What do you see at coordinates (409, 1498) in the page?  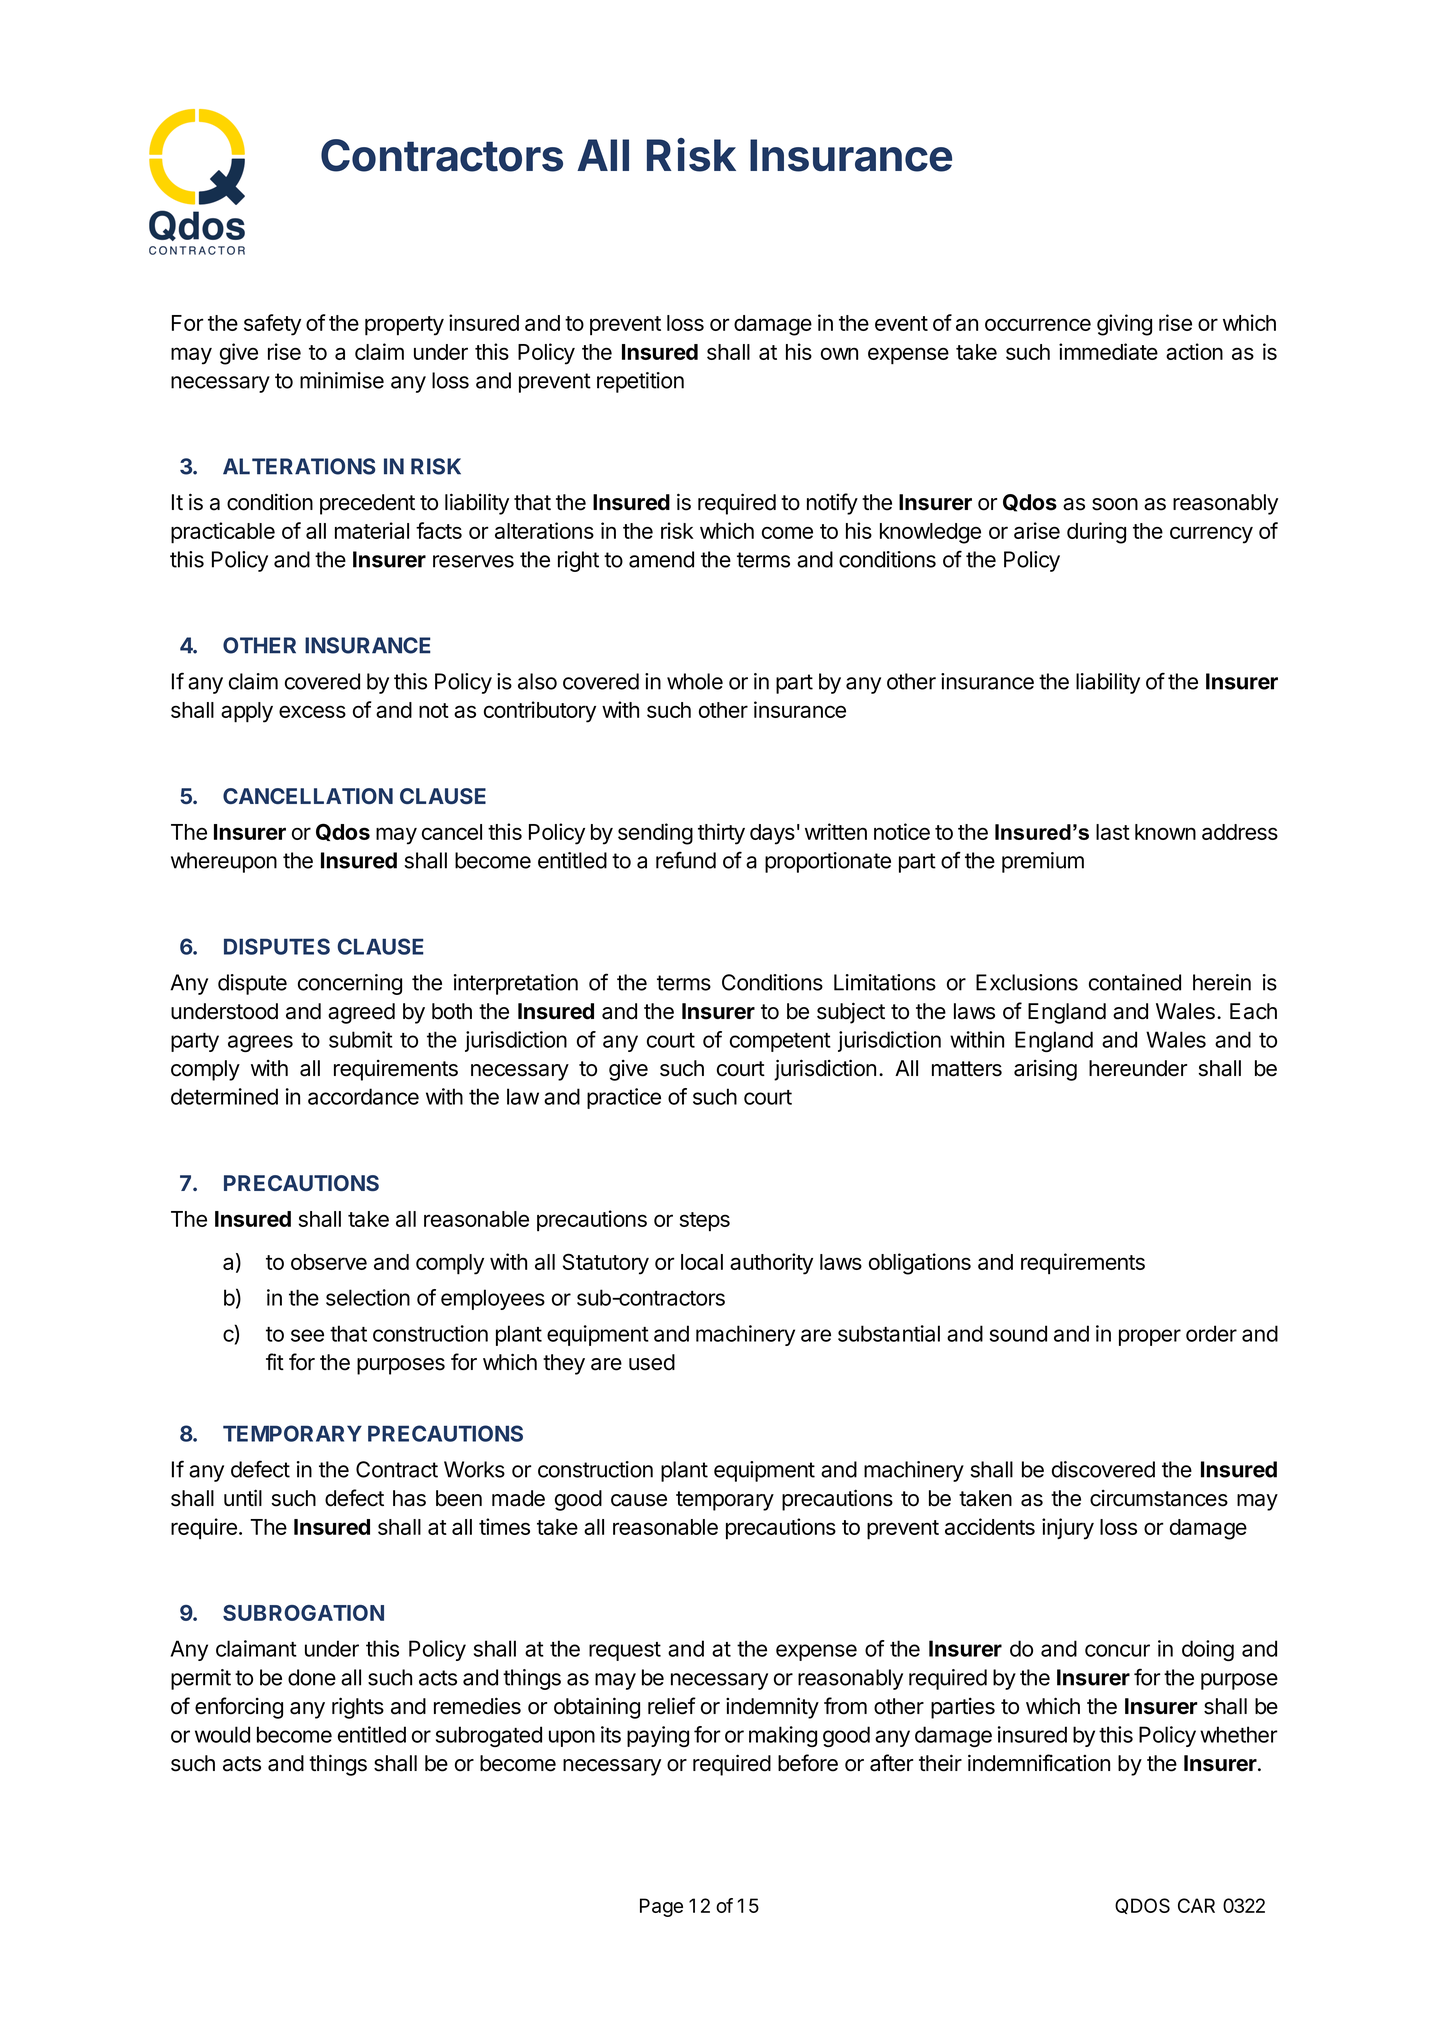 I see `has` at bounding box center [409, 1498].
